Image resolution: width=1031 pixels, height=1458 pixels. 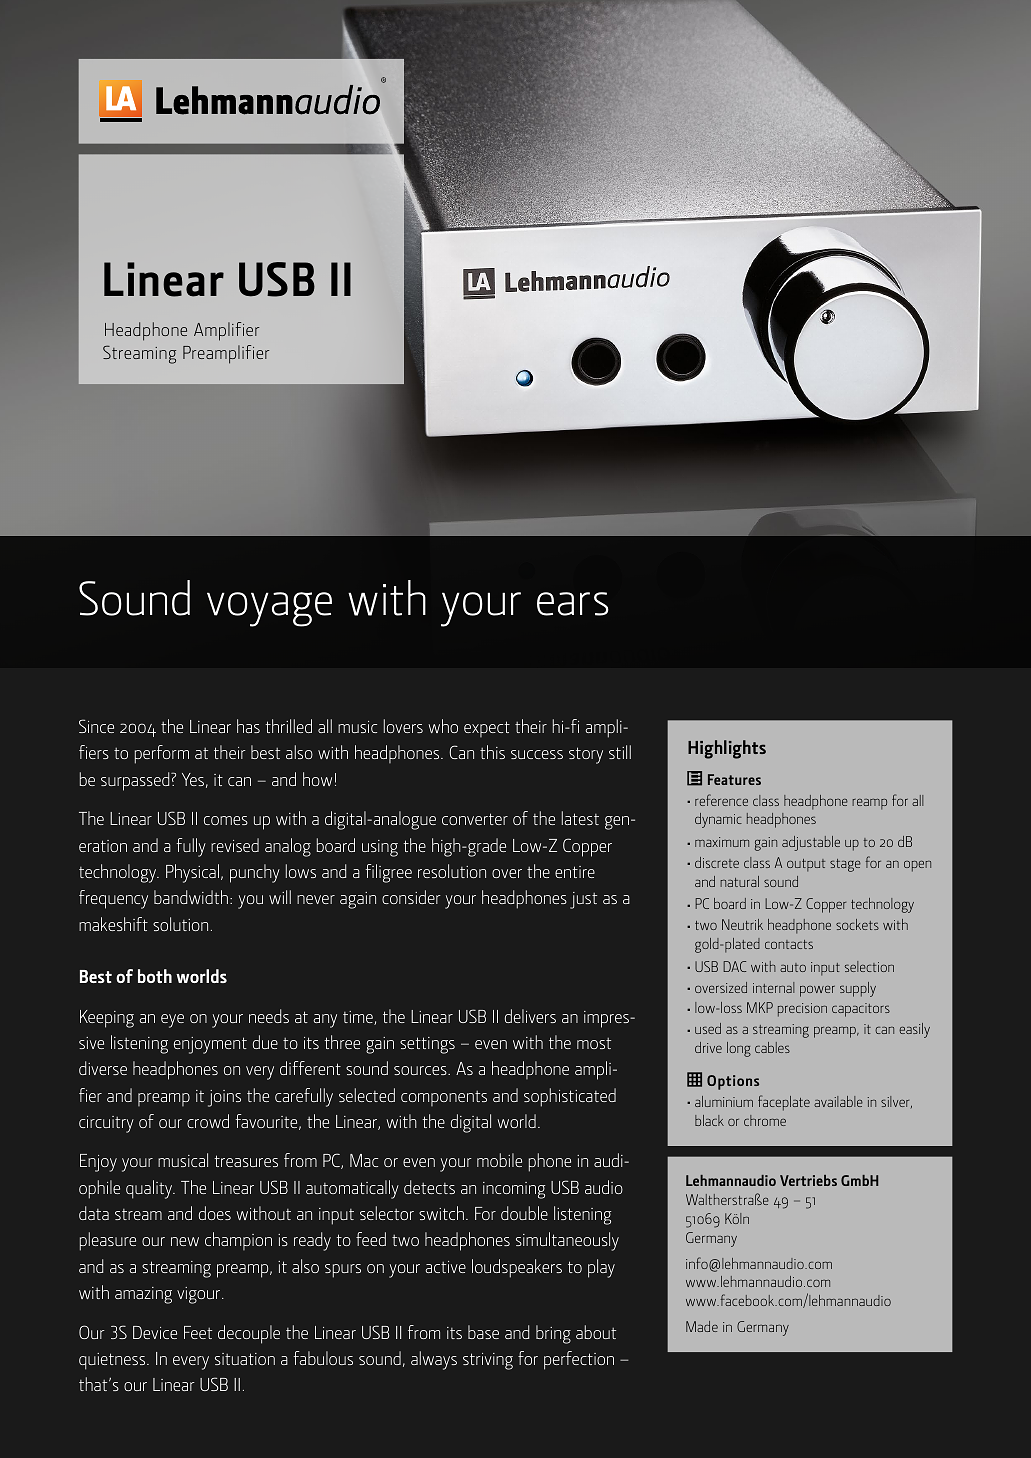 I want to click on comes, so click(x=226, y=820).
